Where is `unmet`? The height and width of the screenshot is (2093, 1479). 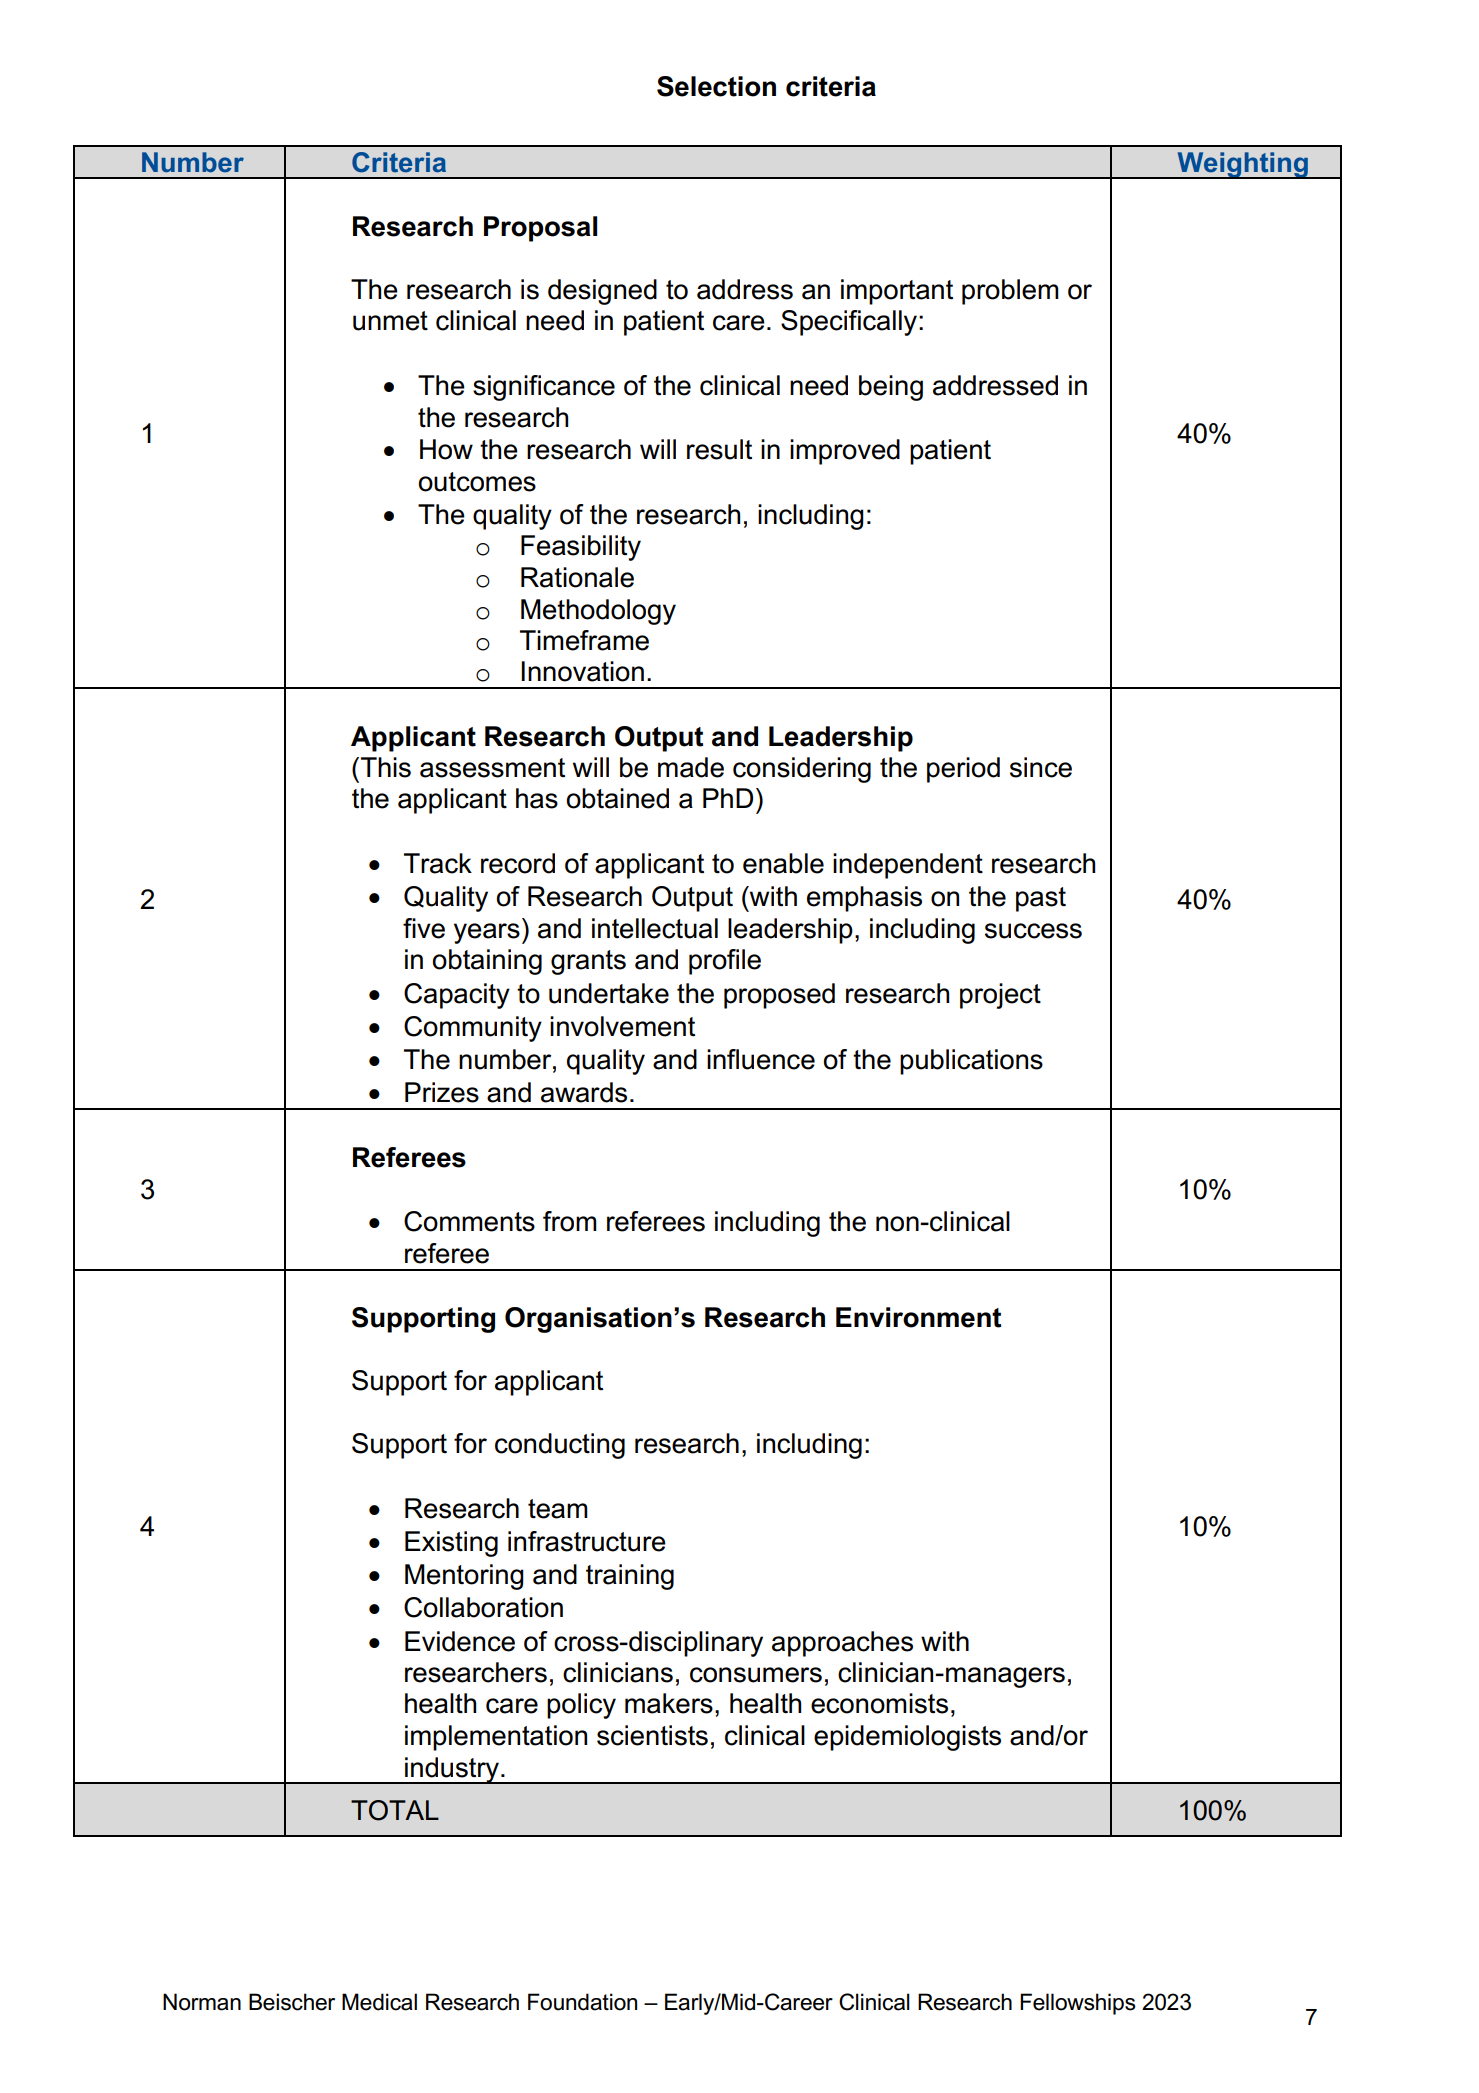
unmet is located at coordinates (390, 321).
